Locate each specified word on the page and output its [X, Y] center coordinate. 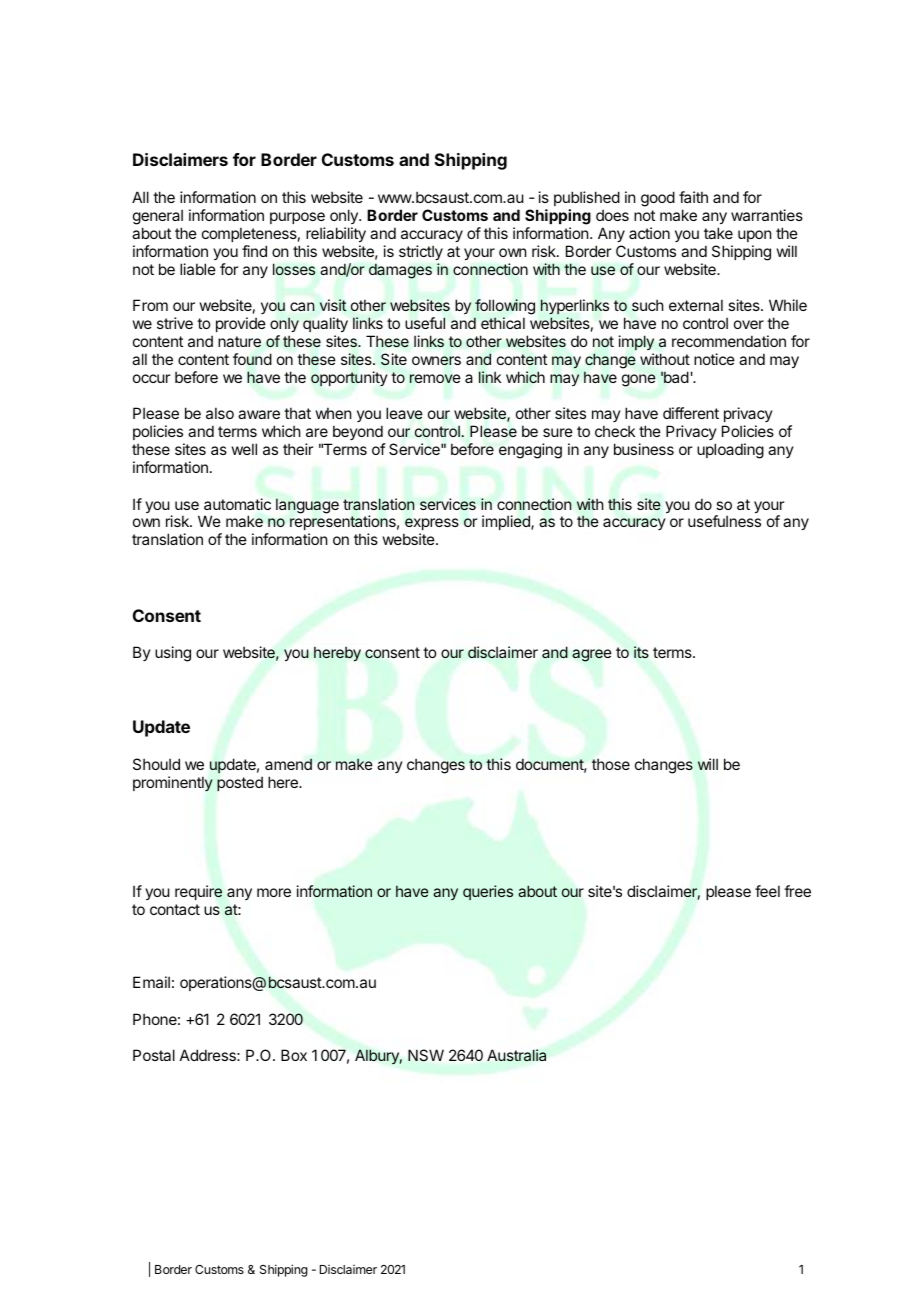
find [254, 251]
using [173, 654]
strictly [421, 252]
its [641, 652]
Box [294, 1055]
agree [592, 655]
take [718, 233]
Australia [516, 1055]
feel [767, 891]
